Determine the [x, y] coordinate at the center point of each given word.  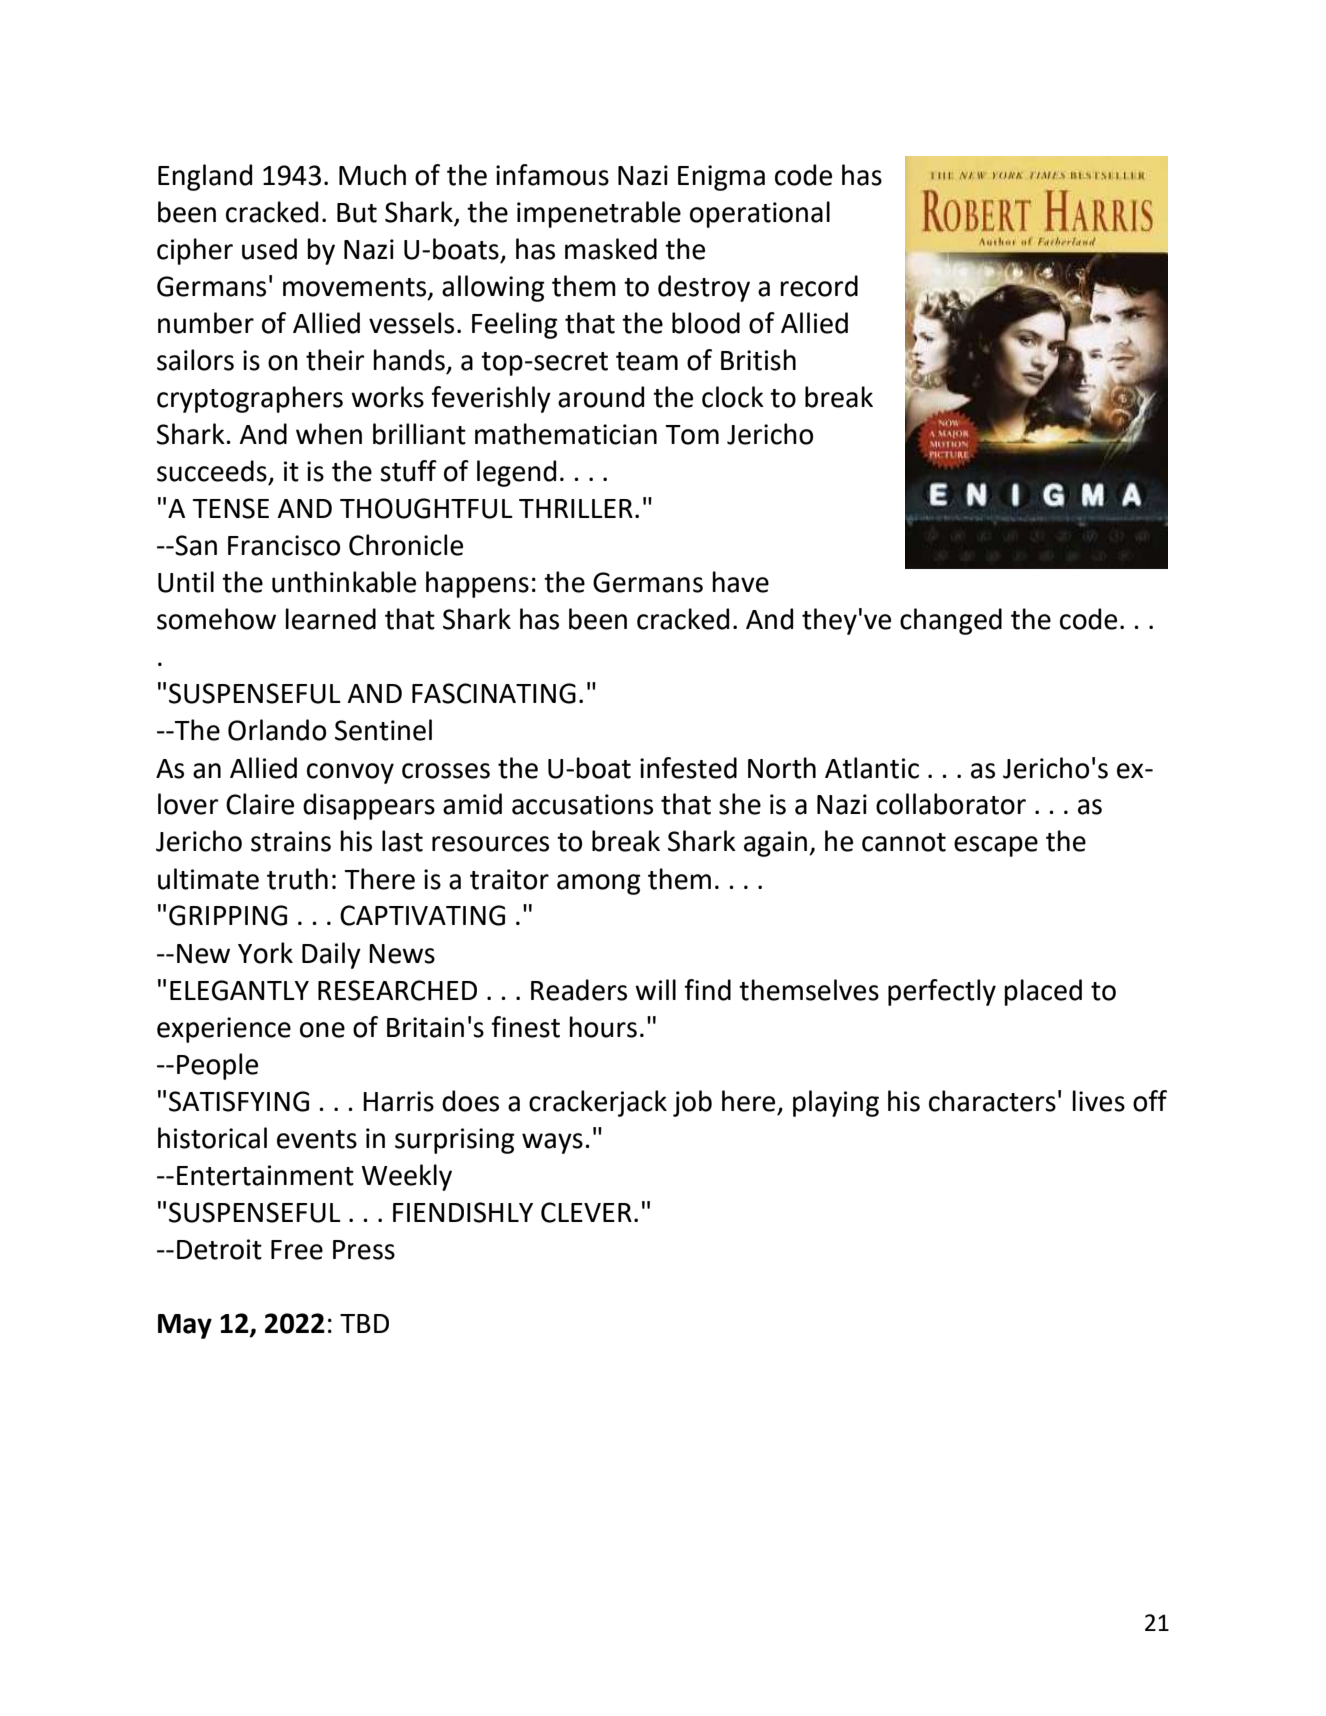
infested [688, 768]
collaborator [951, 804]
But [357, 213]
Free [297, 1250]
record [819, 286]
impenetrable [599, 214]
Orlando [277, 730]
